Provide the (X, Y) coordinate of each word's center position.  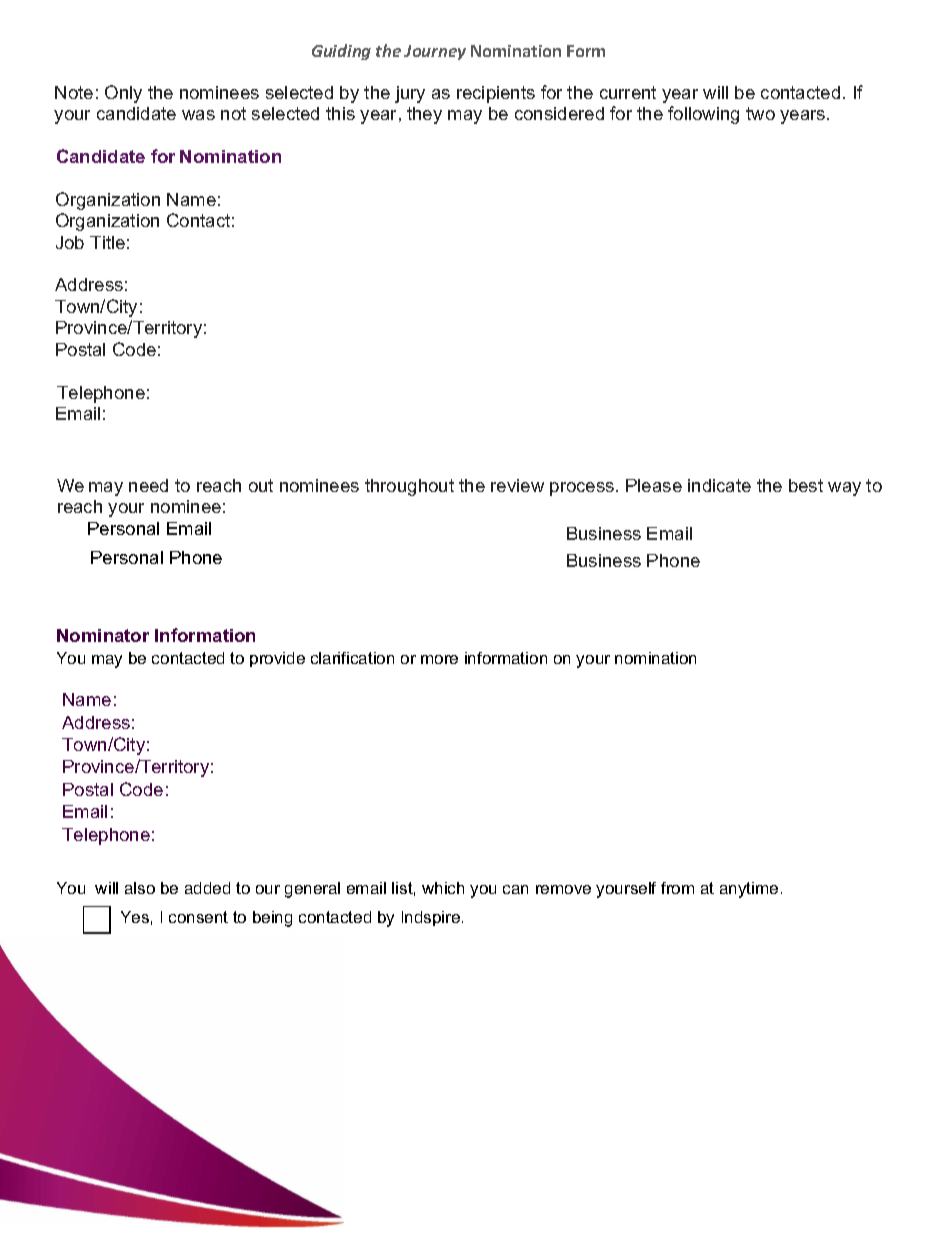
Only (123, 94)
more (439, 659)
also (140, 888)
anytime (749, 890)
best (806, 485)
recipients (496, 94)
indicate (719, 485)
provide (277, 659)
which (443, 888)
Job (70, 242)
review (517, 485)
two (760, 113)
